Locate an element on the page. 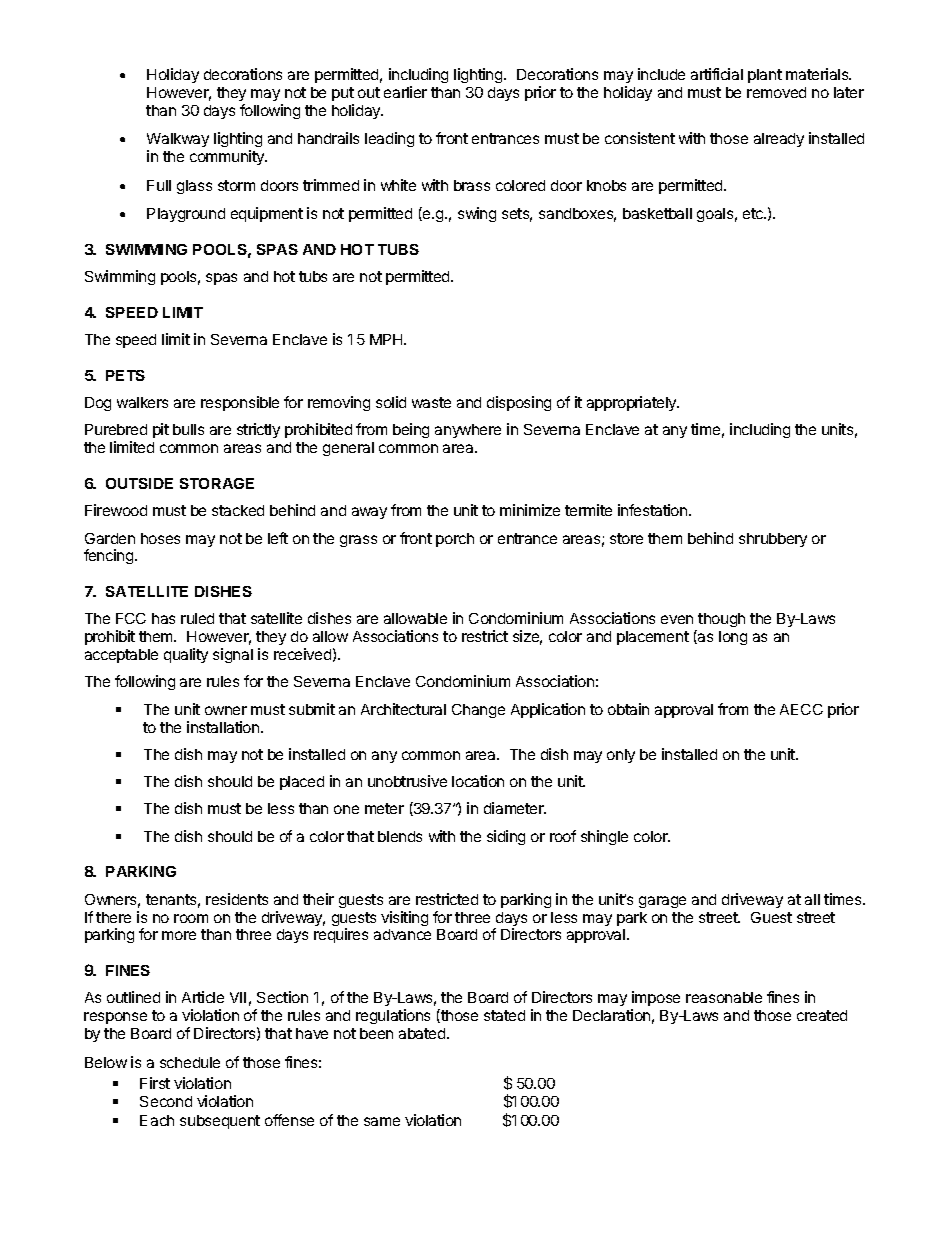 This page has width=952, height=1233. installation is located at coordinates (224, 727).
